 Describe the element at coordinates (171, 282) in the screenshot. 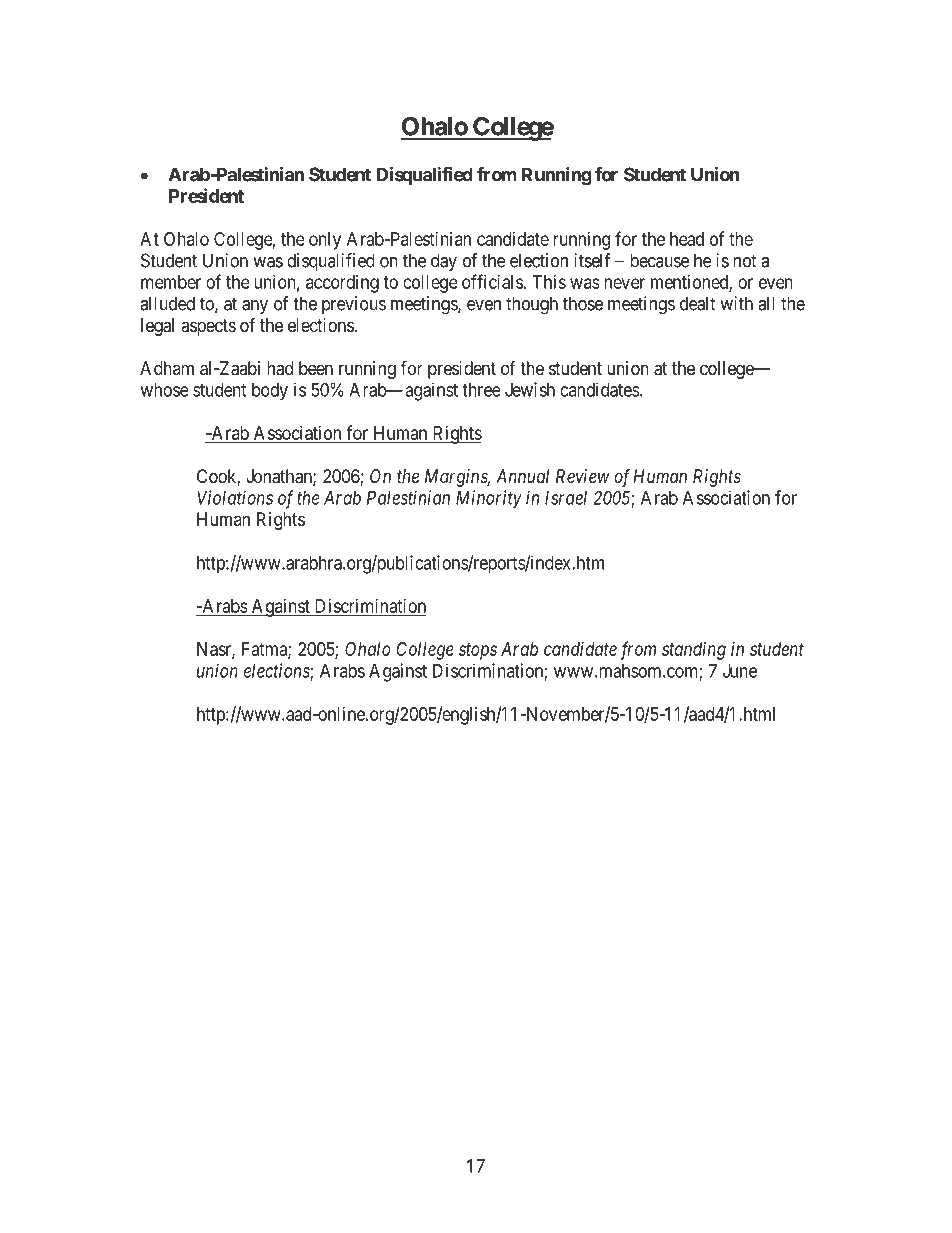

I see `member` at that location.
